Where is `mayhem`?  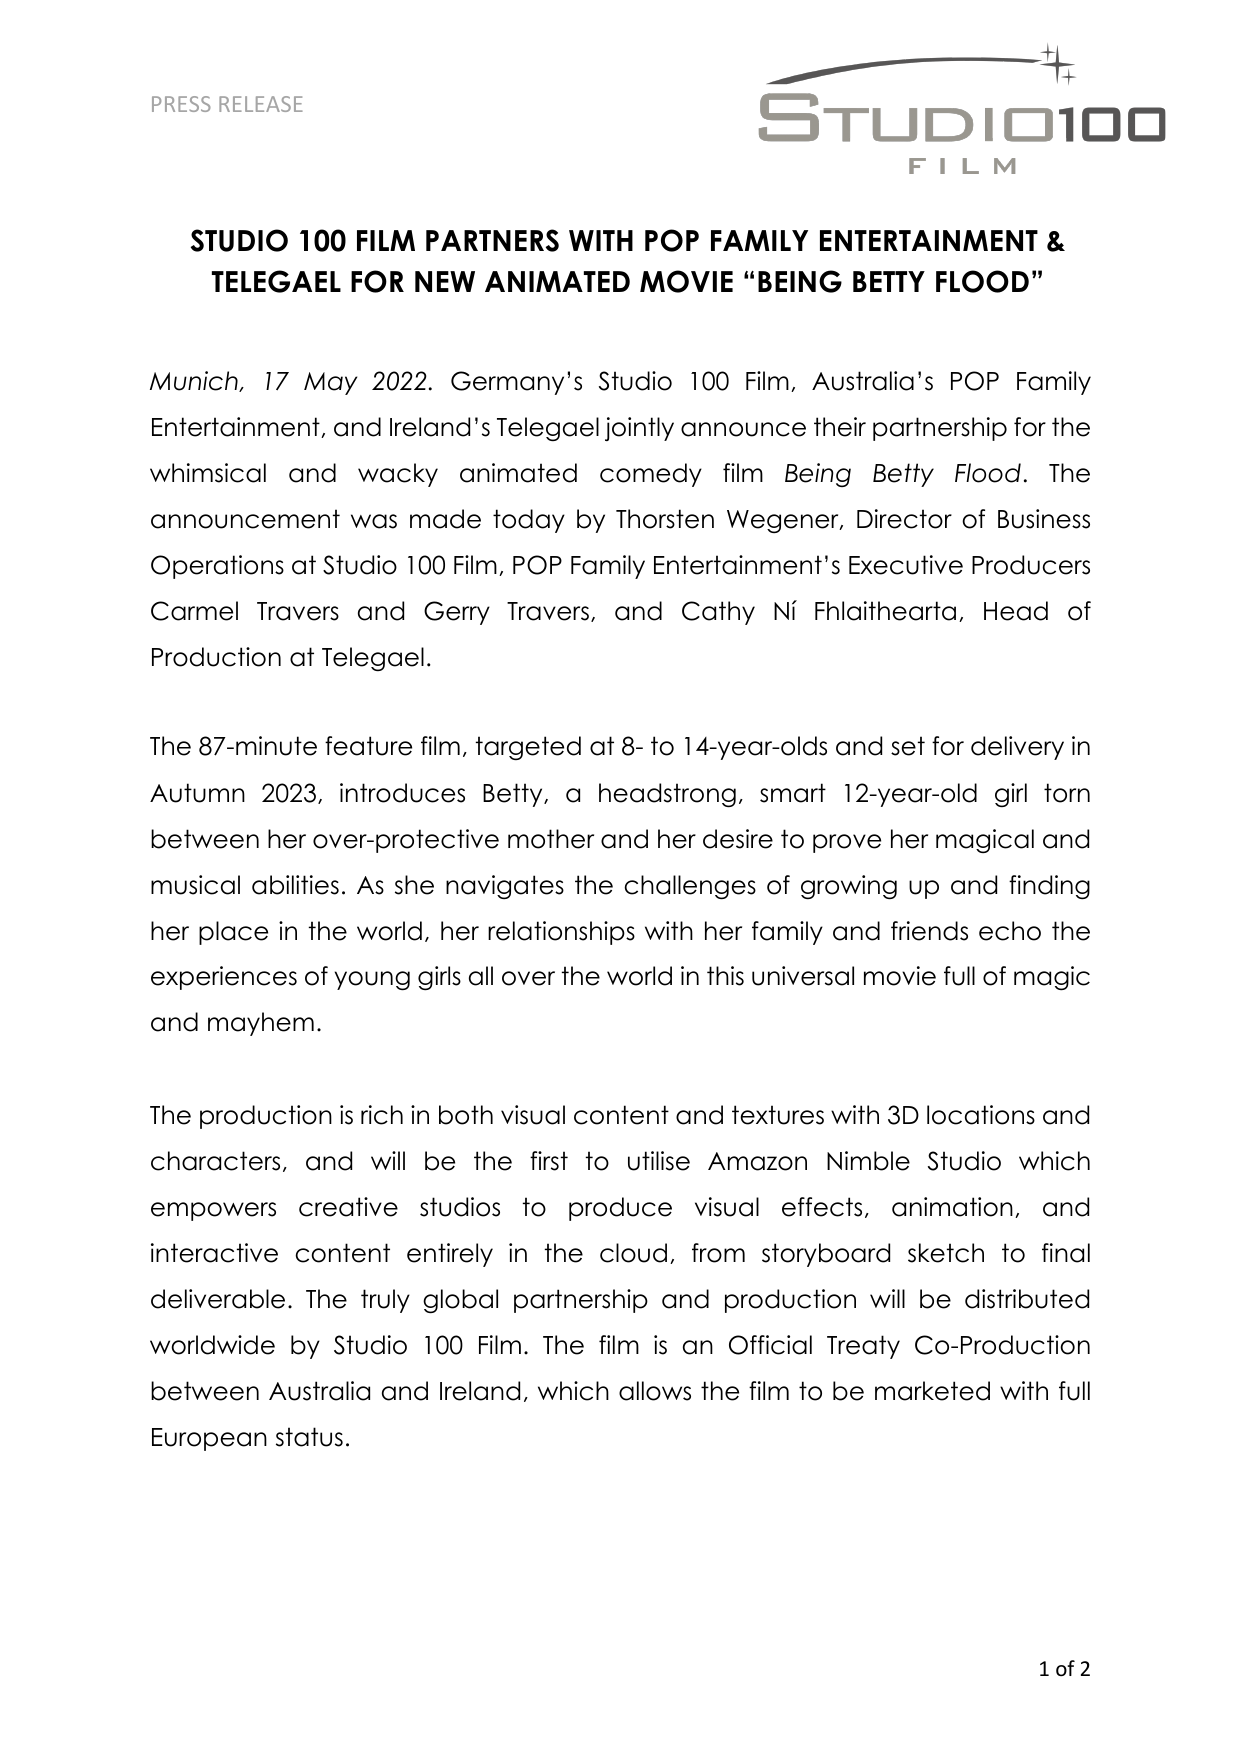
mayhem is located at coordinates (261, 1024).
